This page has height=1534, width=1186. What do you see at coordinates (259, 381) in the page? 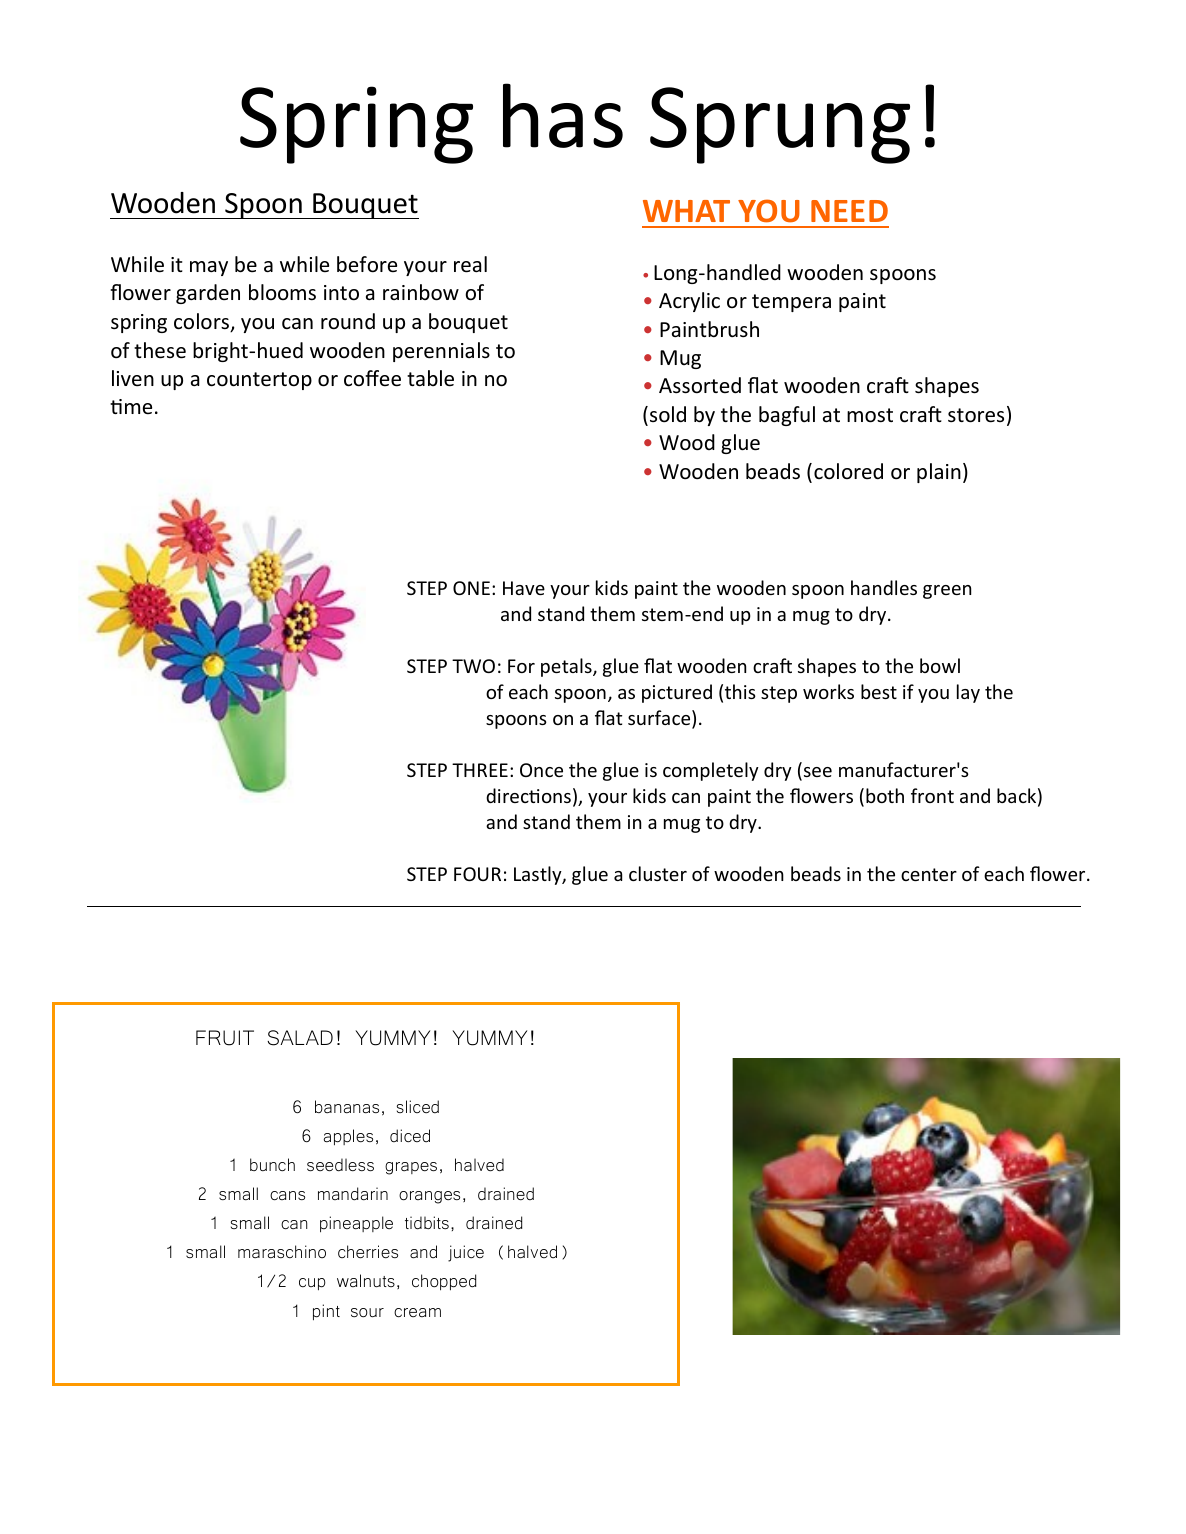
I see `countertop` at bounding box center [259, 381].
